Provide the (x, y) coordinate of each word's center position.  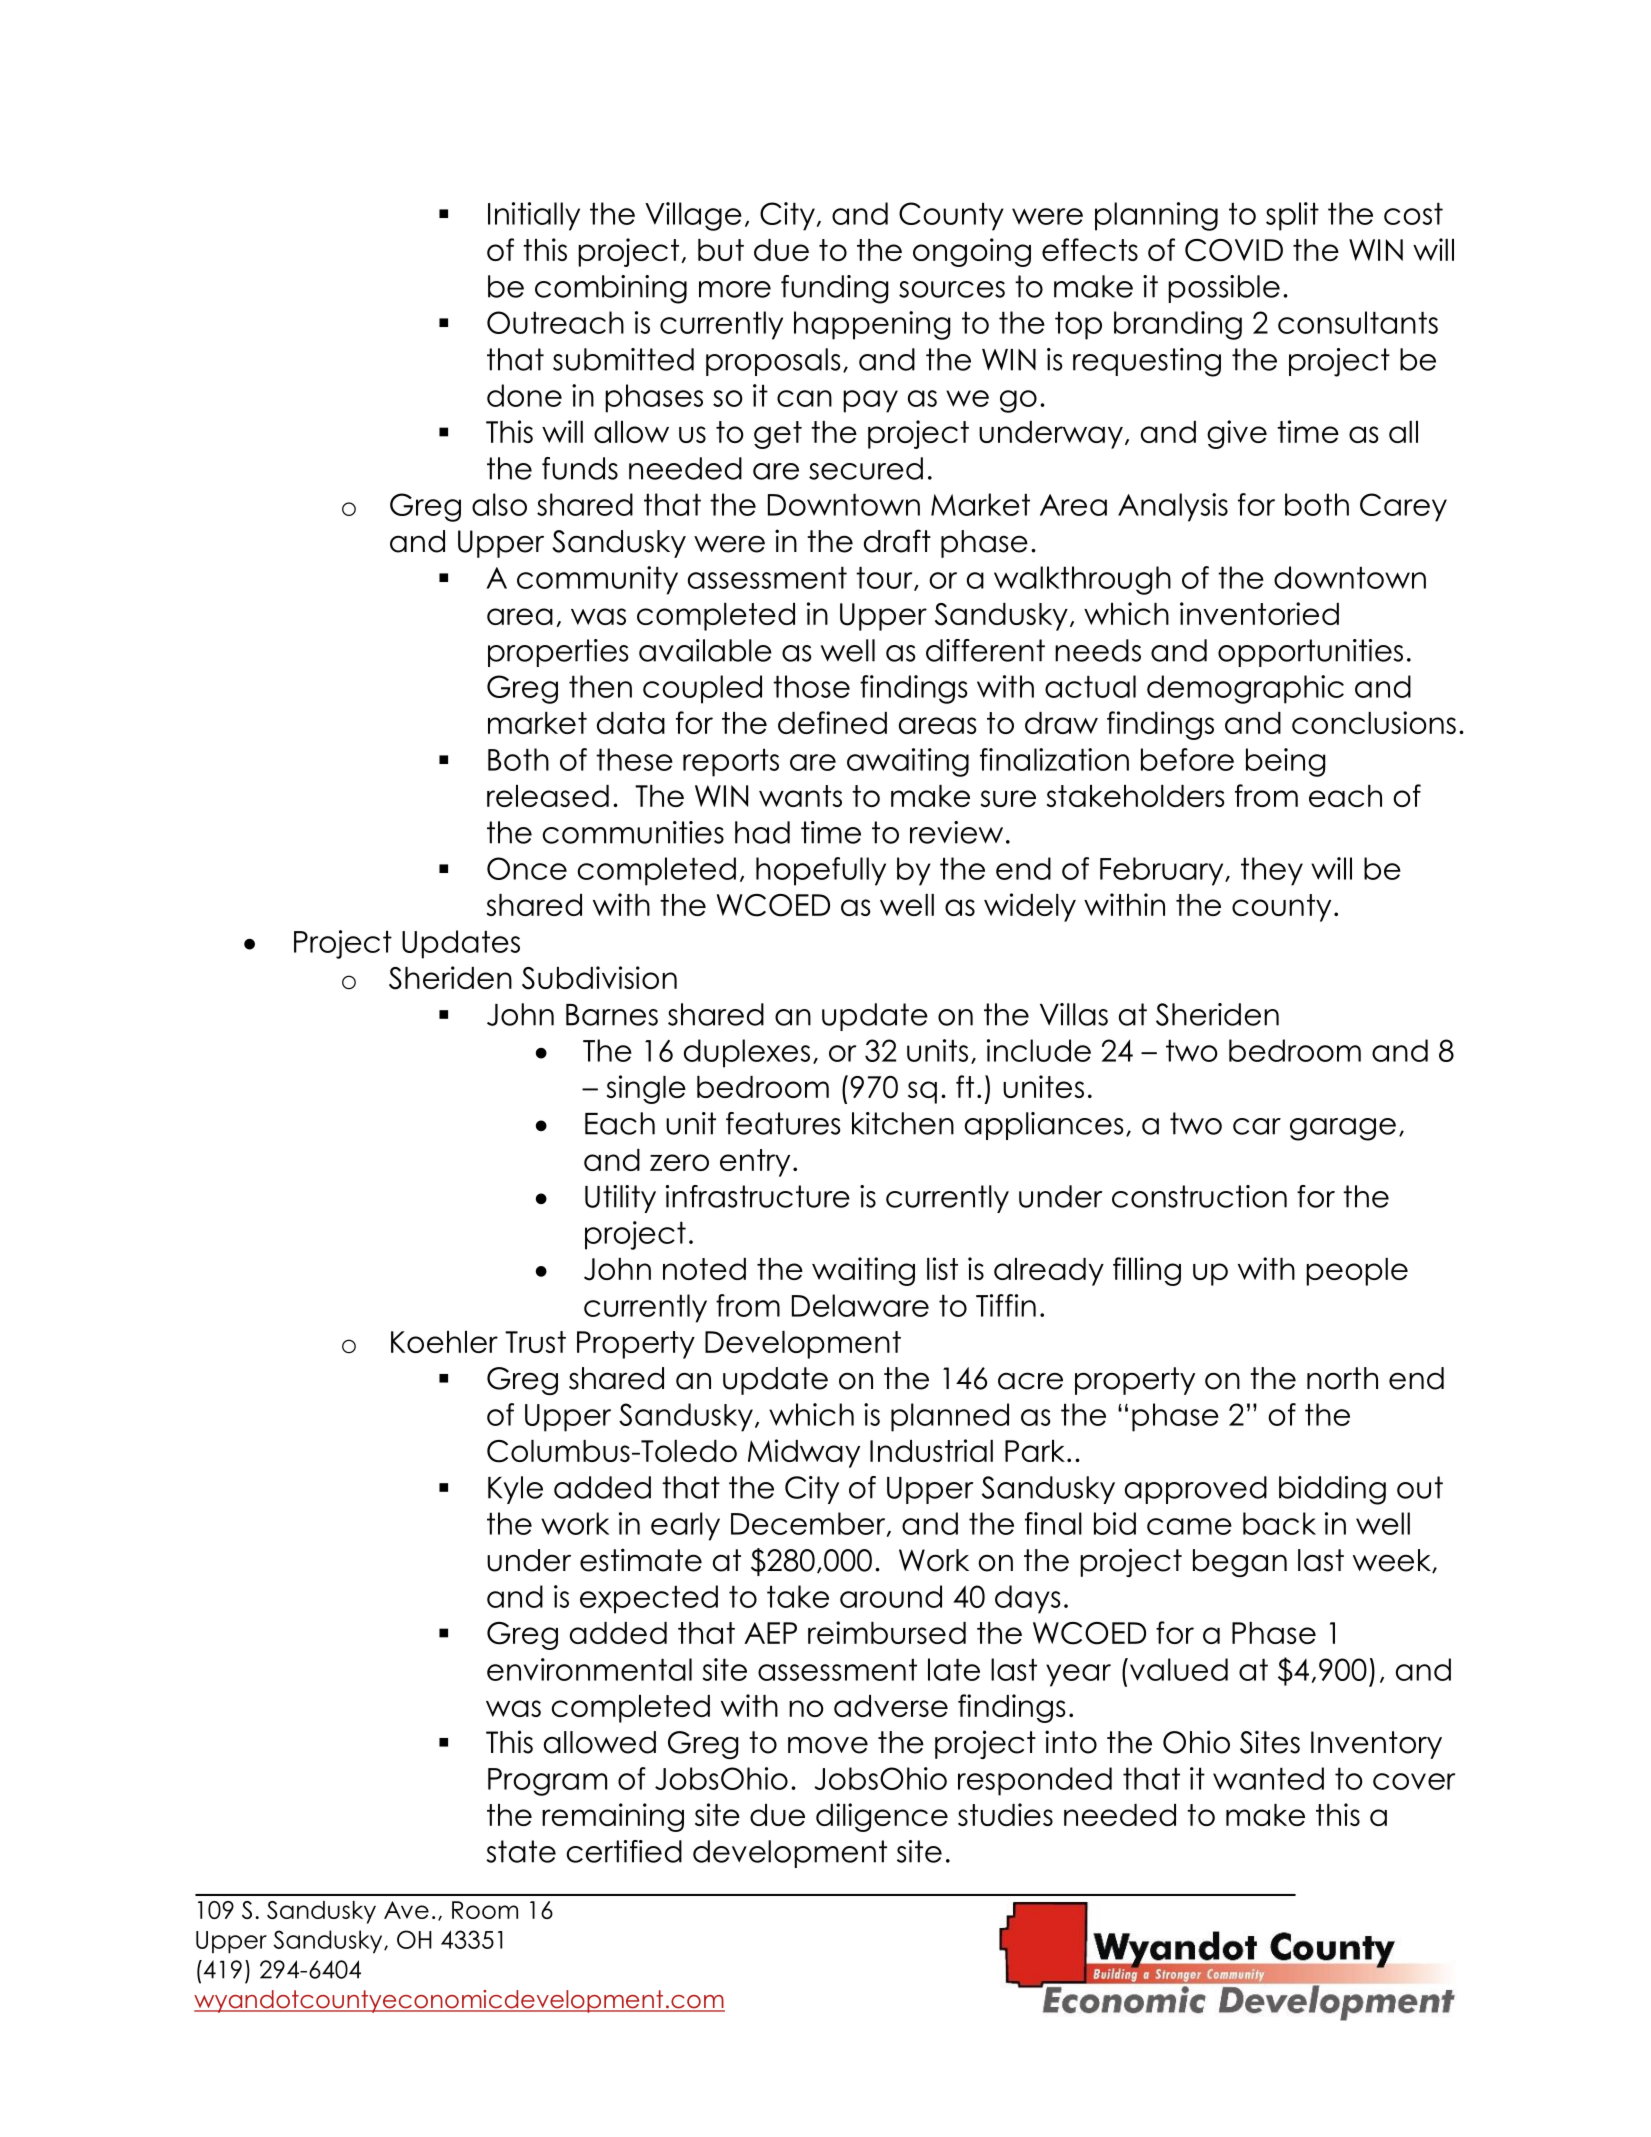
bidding (1332, 1490)
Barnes (612, 1015)
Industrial (931, 1450)
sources (952, 289)
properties (558, 653)
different (985, 650)
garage (1343, 1129)
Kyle (515, 1490)
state (521, 1851)
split (1292, 216)
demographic (1245, 689)
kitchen (903, 1123)
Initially (534, 216)
